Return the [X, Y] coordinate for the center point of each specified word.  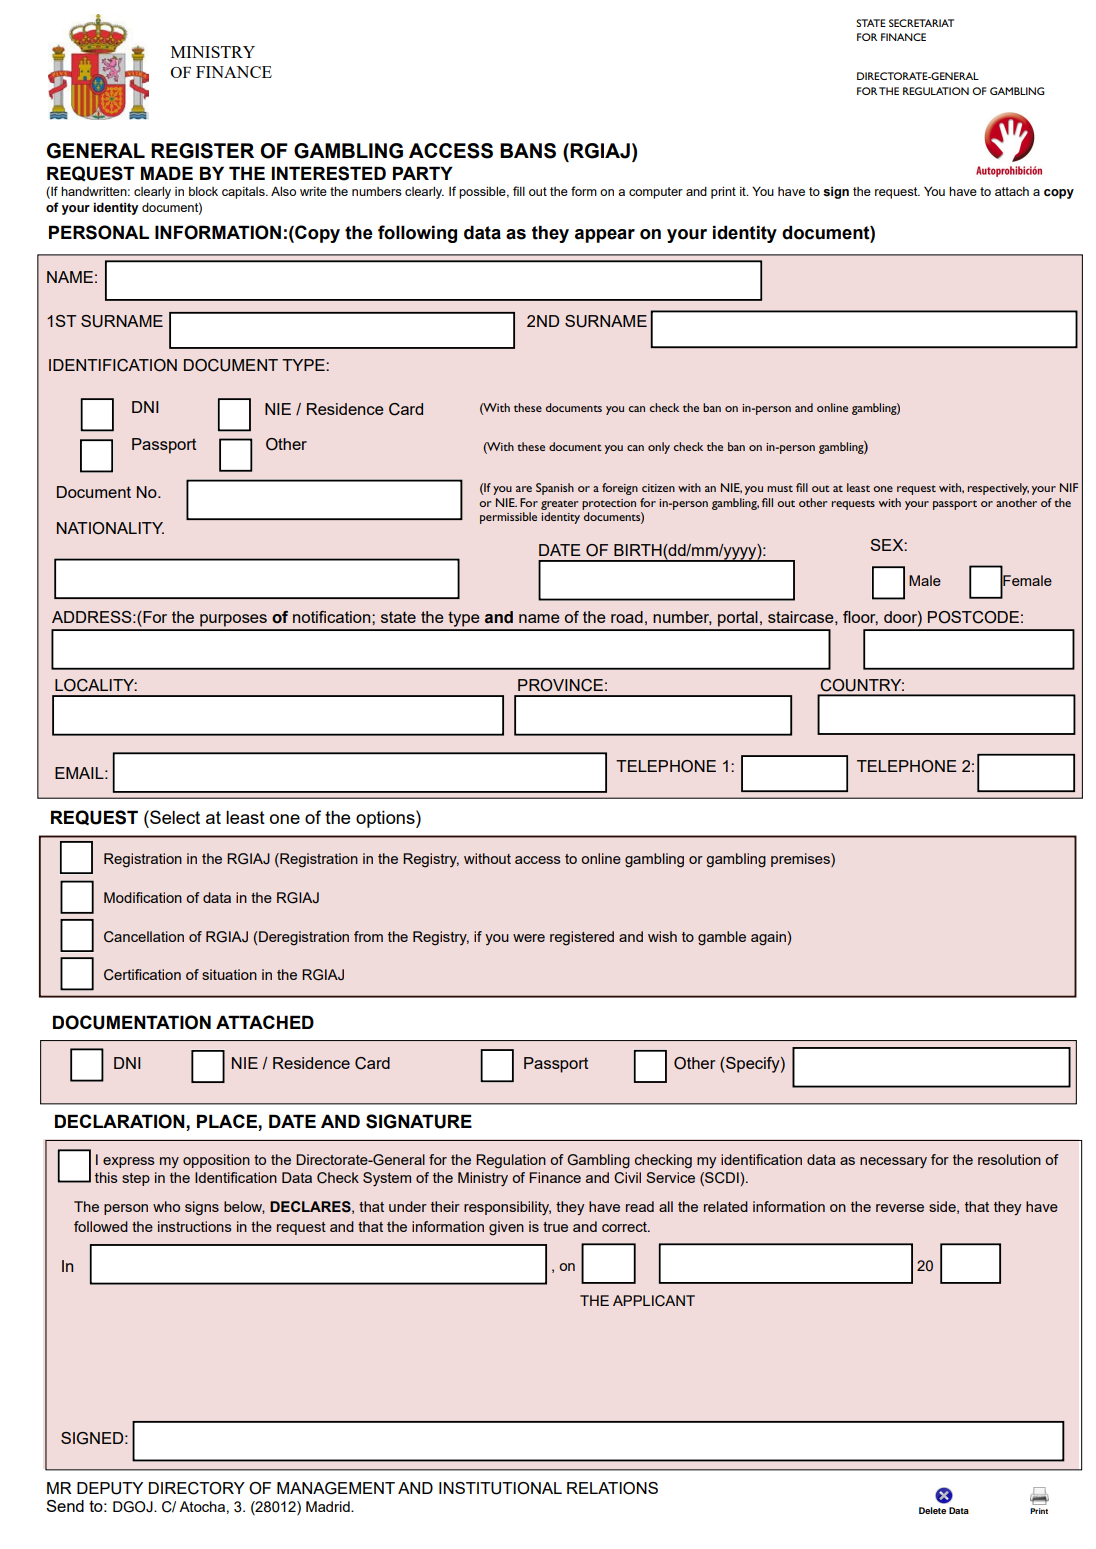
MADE [167, 173]
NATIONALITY [110, 528]
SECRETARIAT [921, 23]
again [769, 938]
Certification [142, 975]
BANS [528, 151]
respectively [998, 489]
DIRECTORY [197, 1488]
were [529, 938]
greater [559, 505]
